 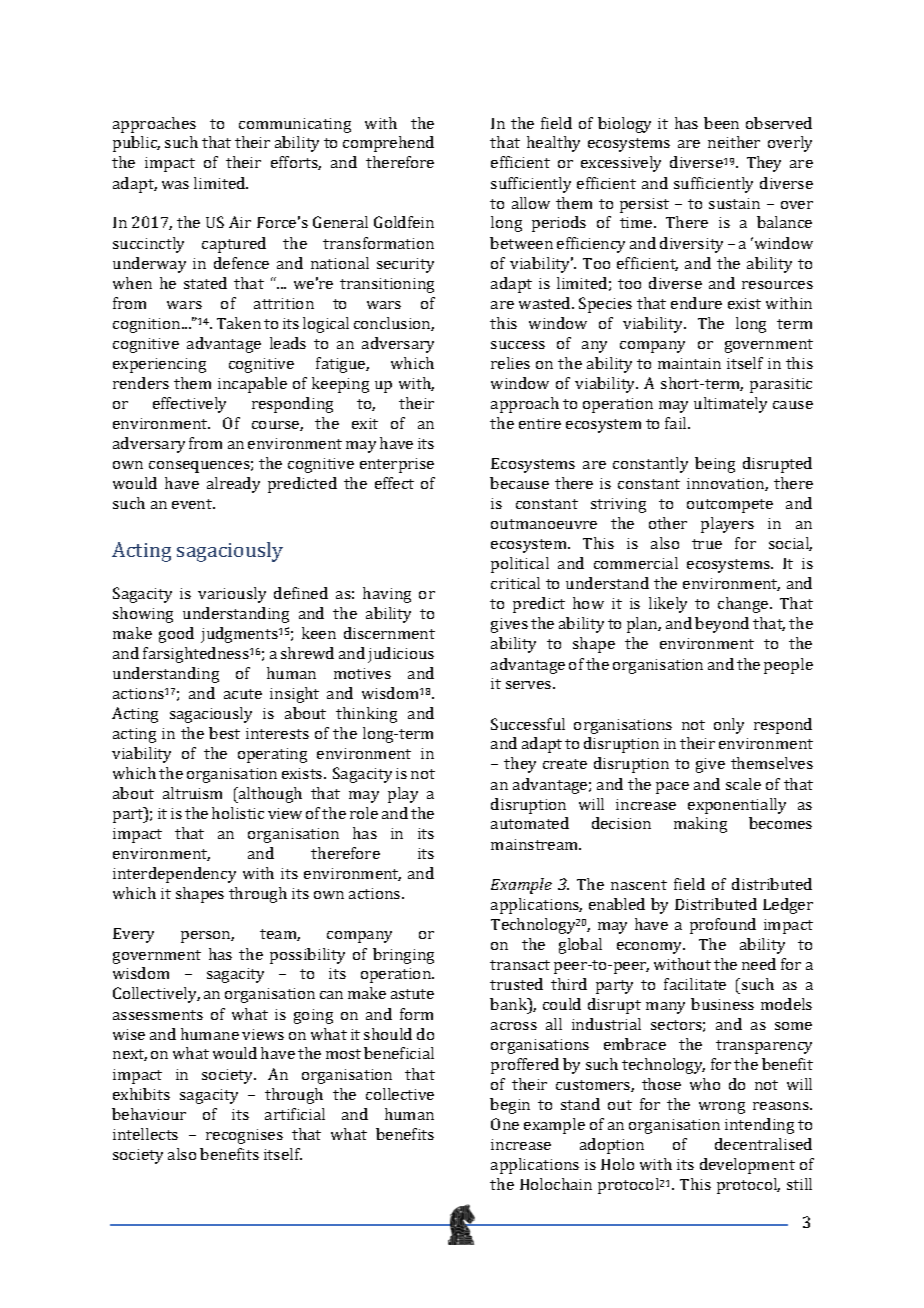 What do you see at coordinates (510, 1106) in the page?
I see `begin` at bounding box center [510, 1106].
